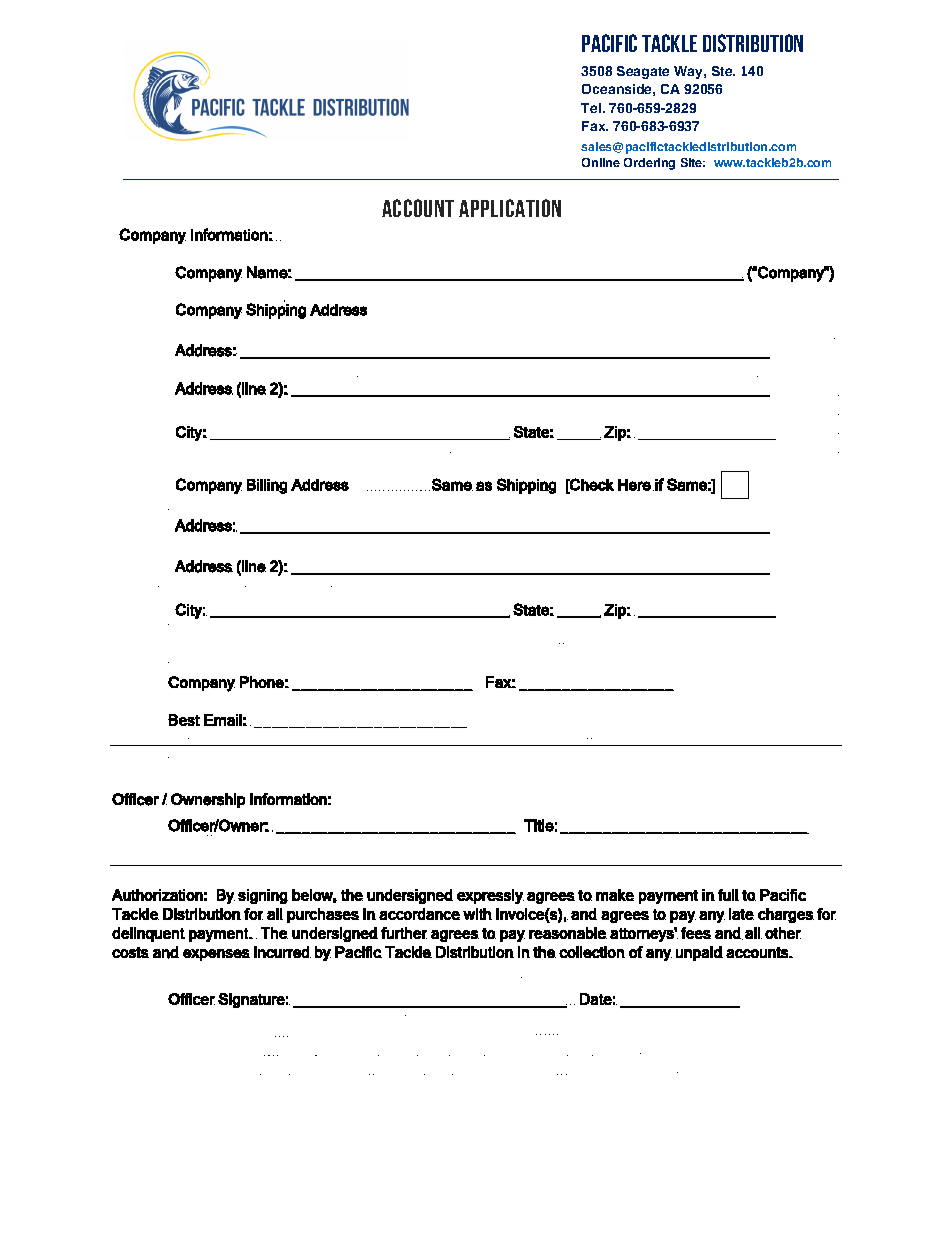 The image size is (952, 1233). What do you see at coordinates (267, 486) in the screenshot?
I see `Billing` at bounding box center [267, 486].
